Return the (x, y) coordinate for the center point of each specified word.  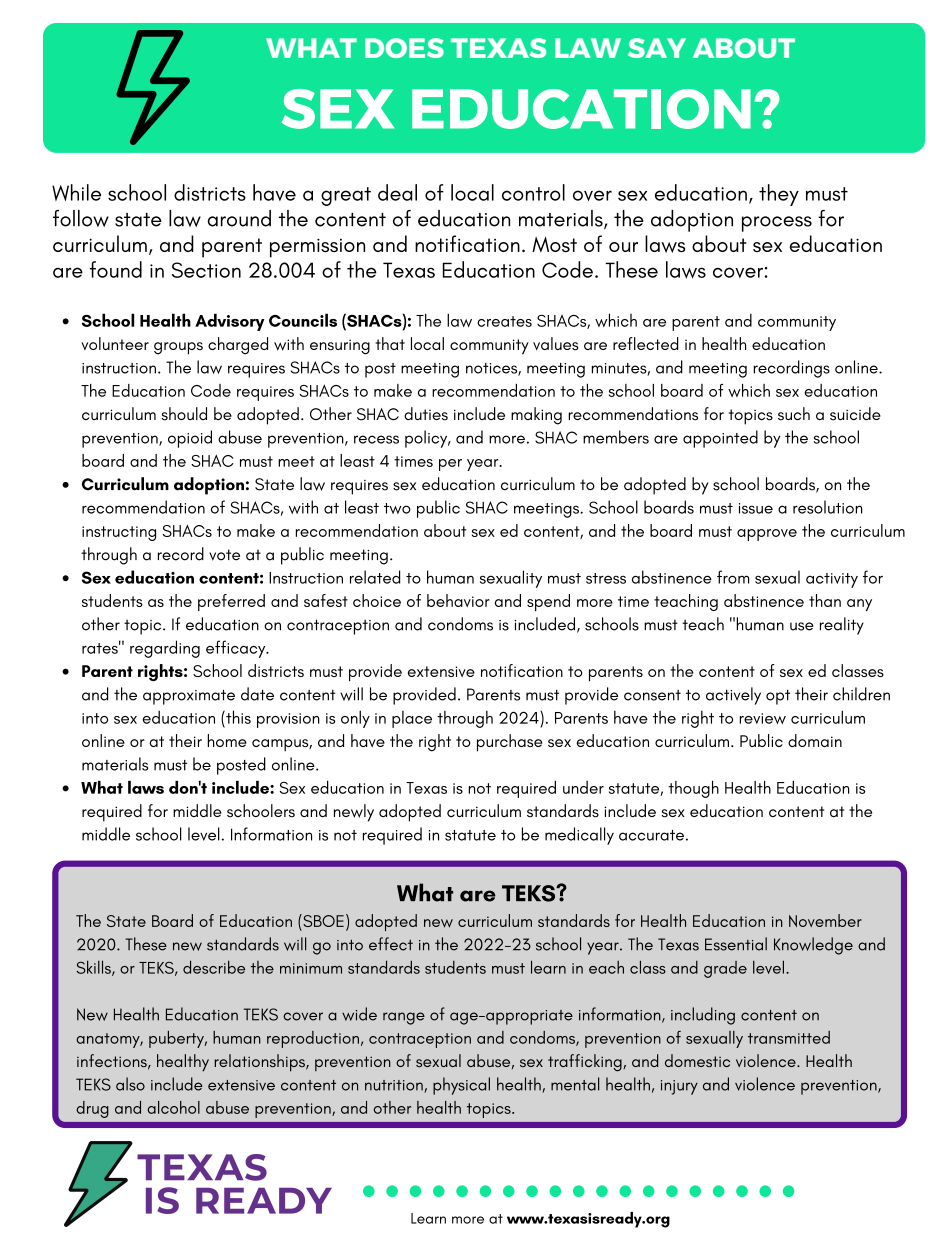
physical (461, 1086)
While (76, 192)
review (762, 718)
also (130, 1084)
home (227, 740)
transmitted (789, 1037)
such (794, 414)
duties (426, 414)
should (184, 414)
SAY (657, 48)
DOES (404, 48)
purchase (510, 743)
